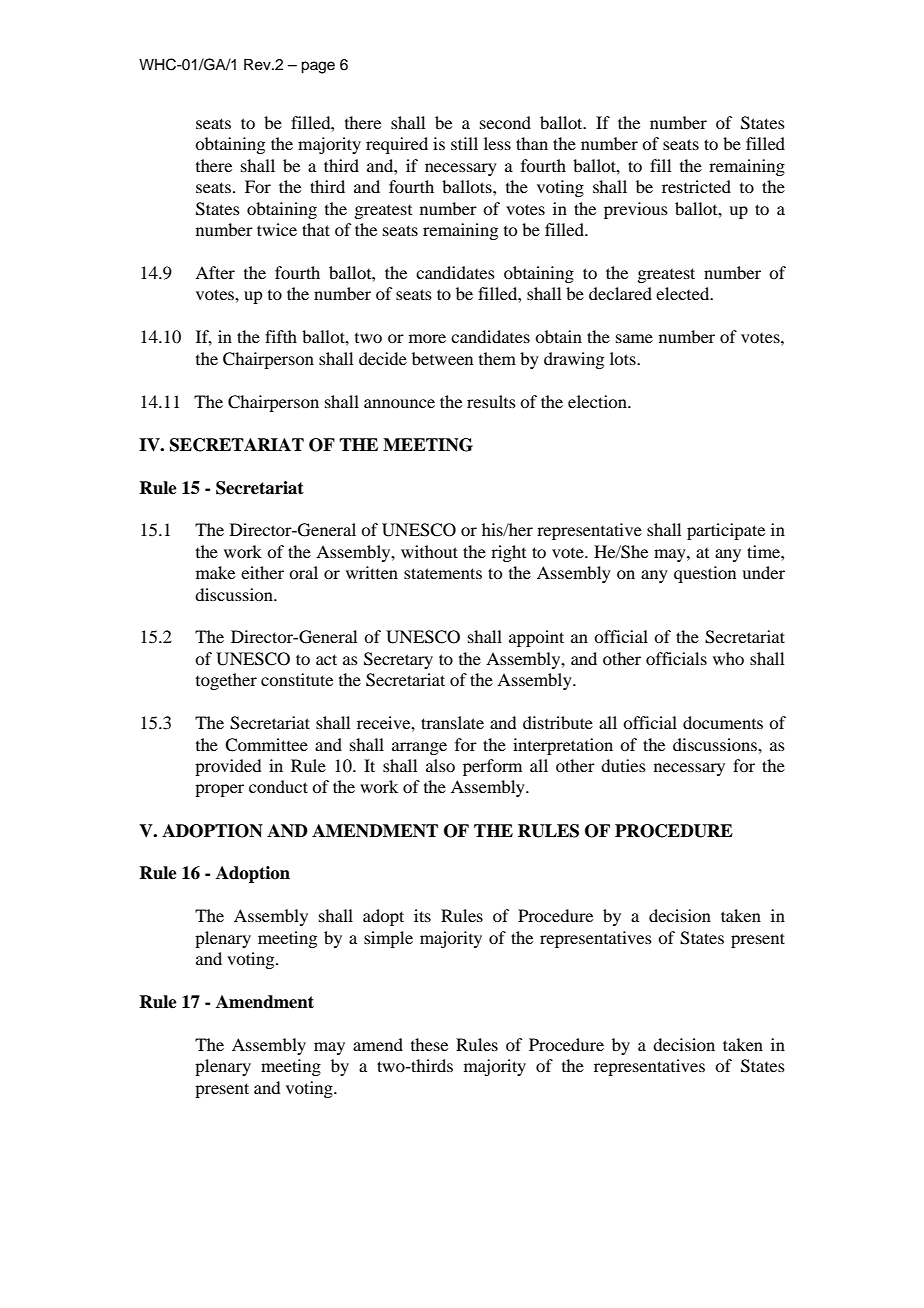 This screenshot has height=1308, width=924. Describe the element at coordinates (723, 722) in the screenshot. I see `documents` at that location.
